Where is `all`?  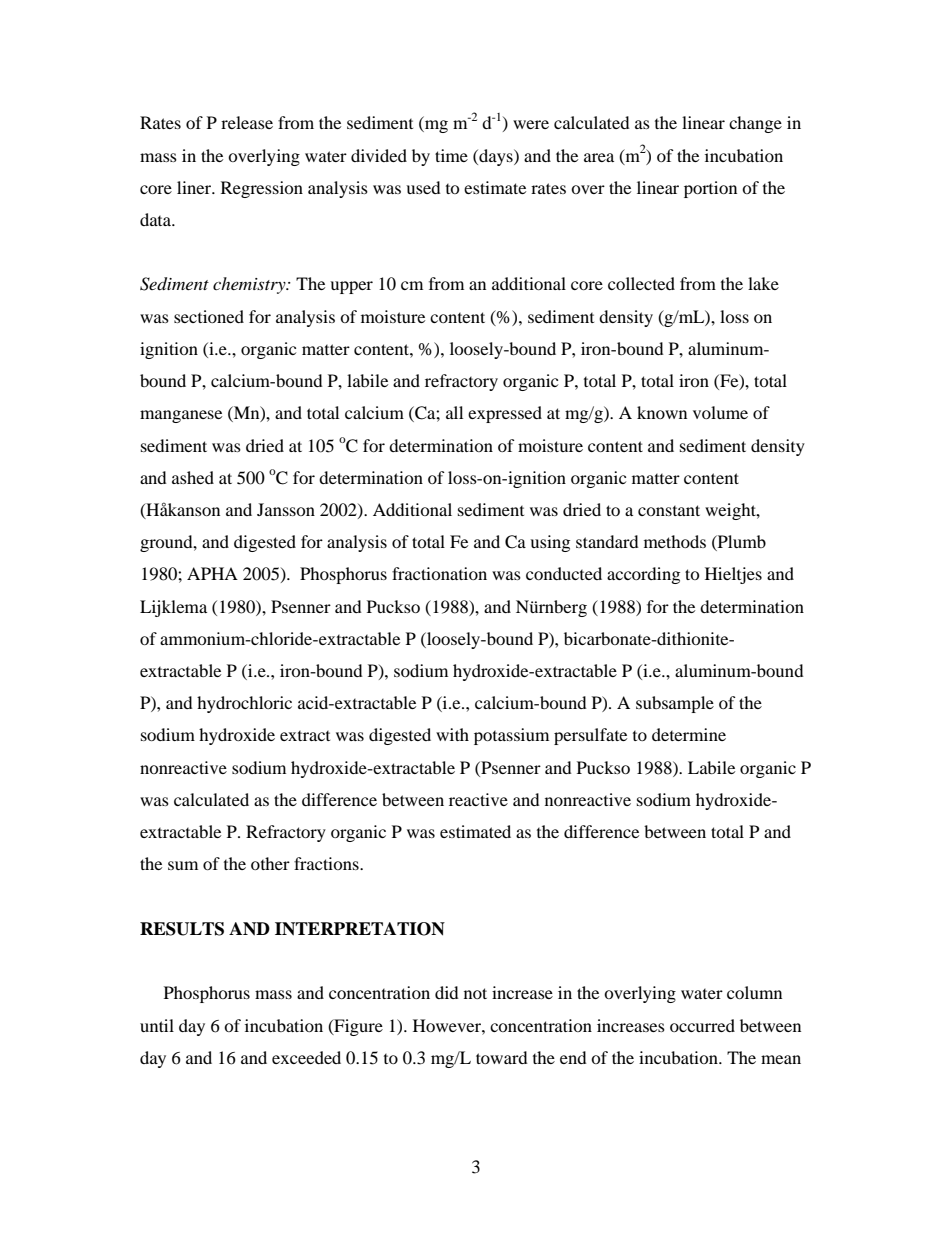 all is located at coordinates (454, 412).
